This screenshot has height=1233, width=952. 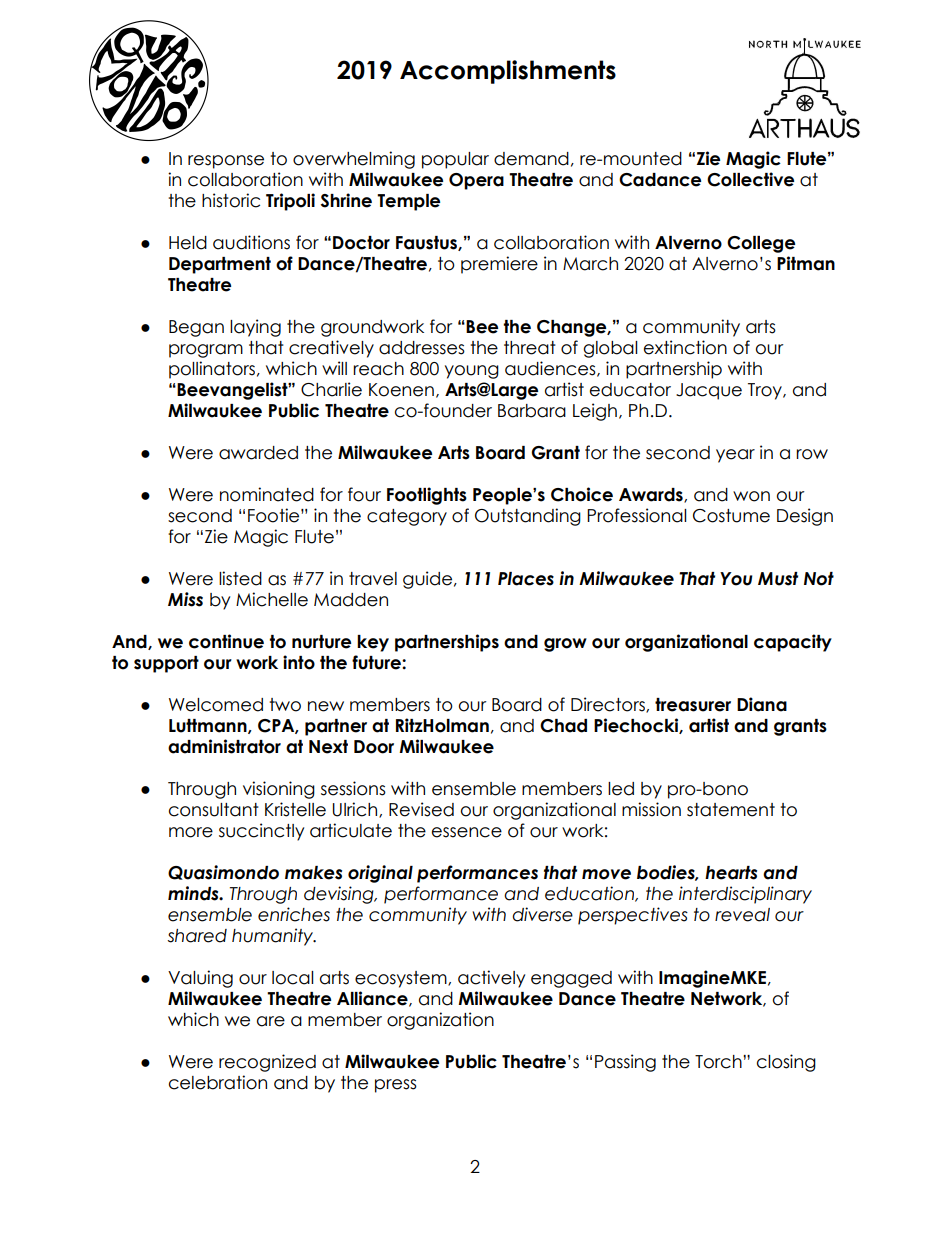 What do you see at coordinates (750, 179) in the screenshot?
I see `Collective` at bounding box center [750, 179].
